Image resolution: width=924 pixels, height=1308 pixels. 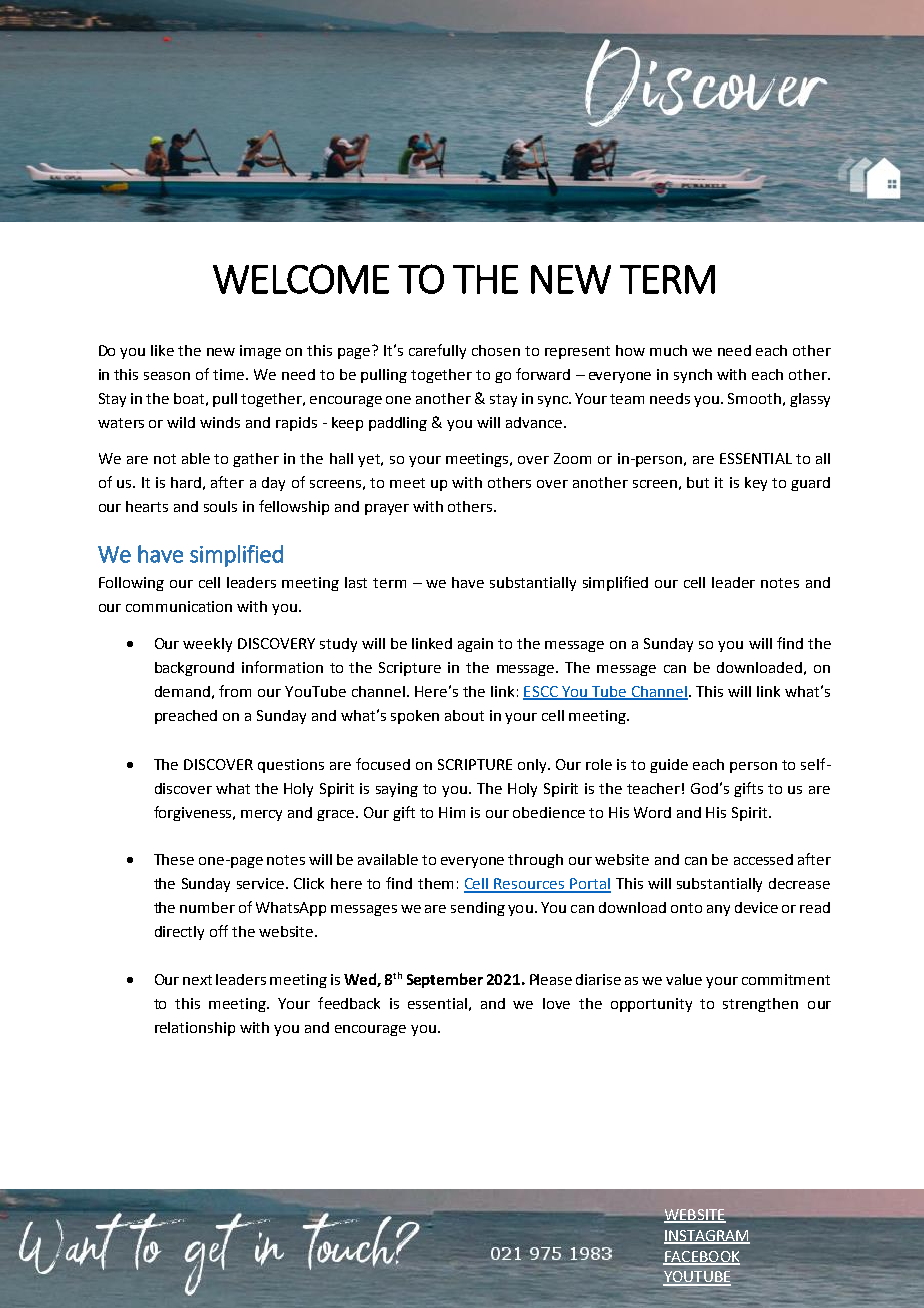 What do you see at coordinates (718, 910) in the image?
I see `any` at bounding box center [718, 910].
